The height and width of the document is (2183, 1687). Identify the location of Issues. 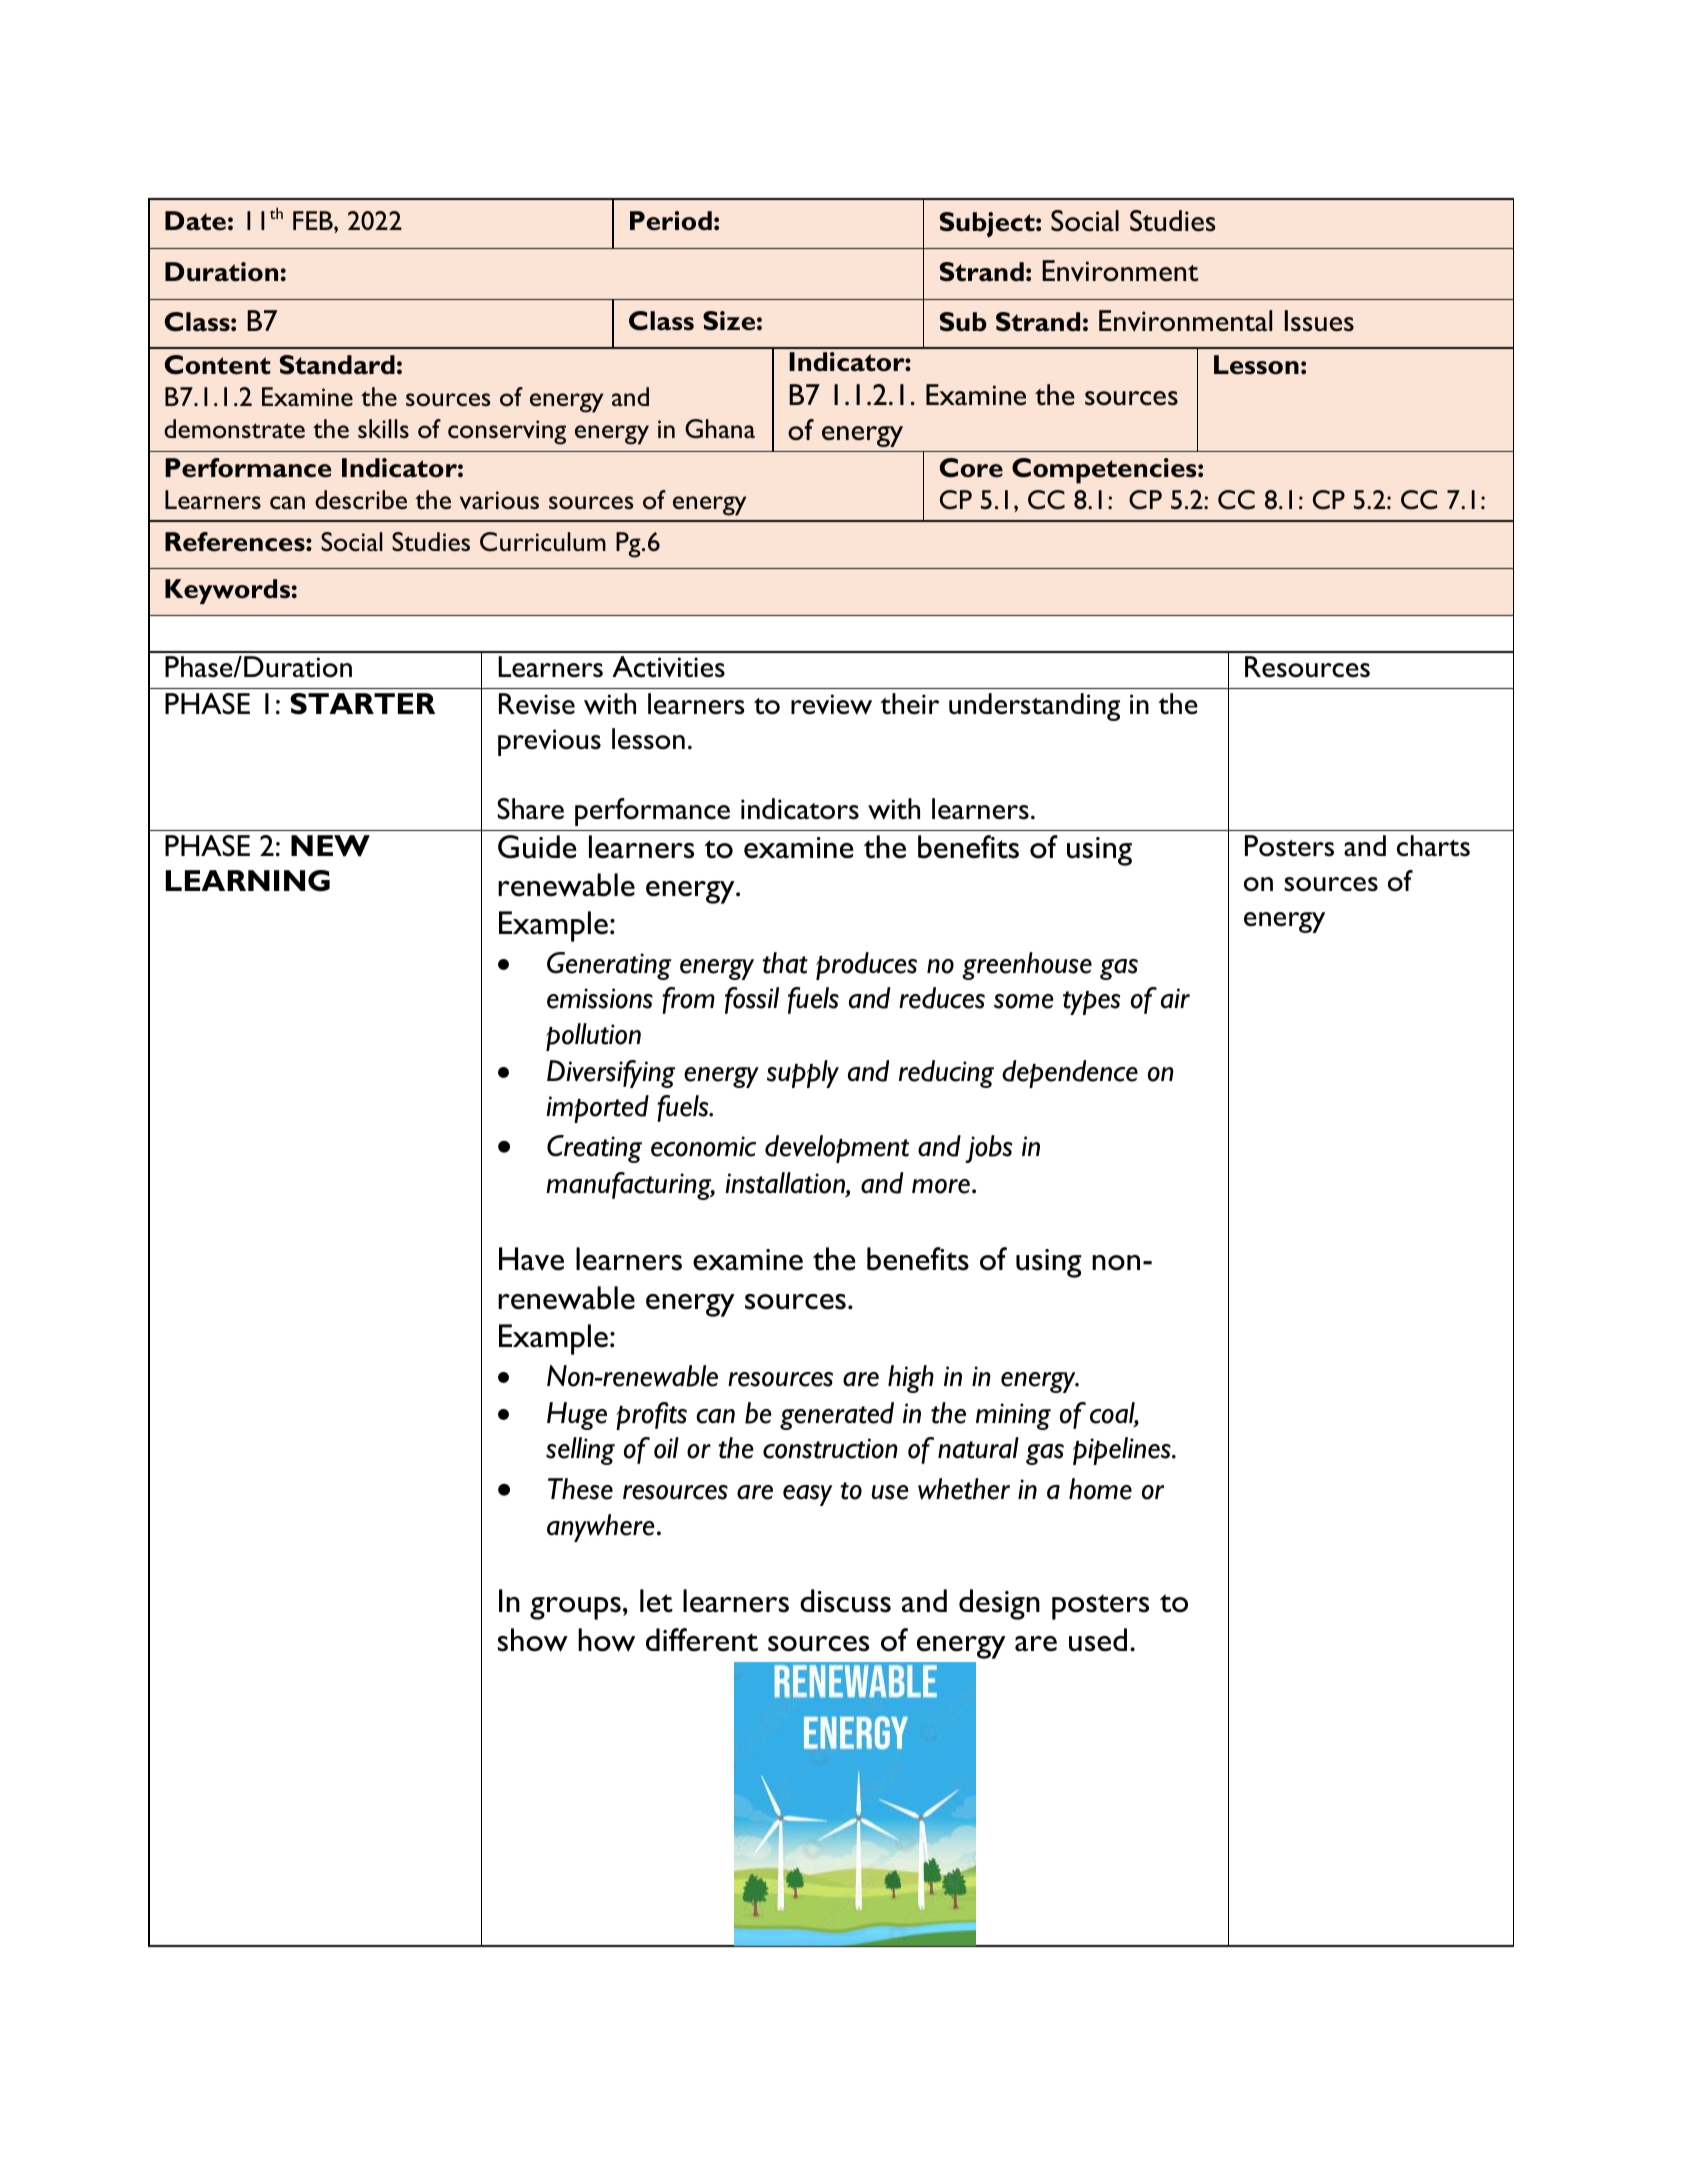
(1319, 321).
